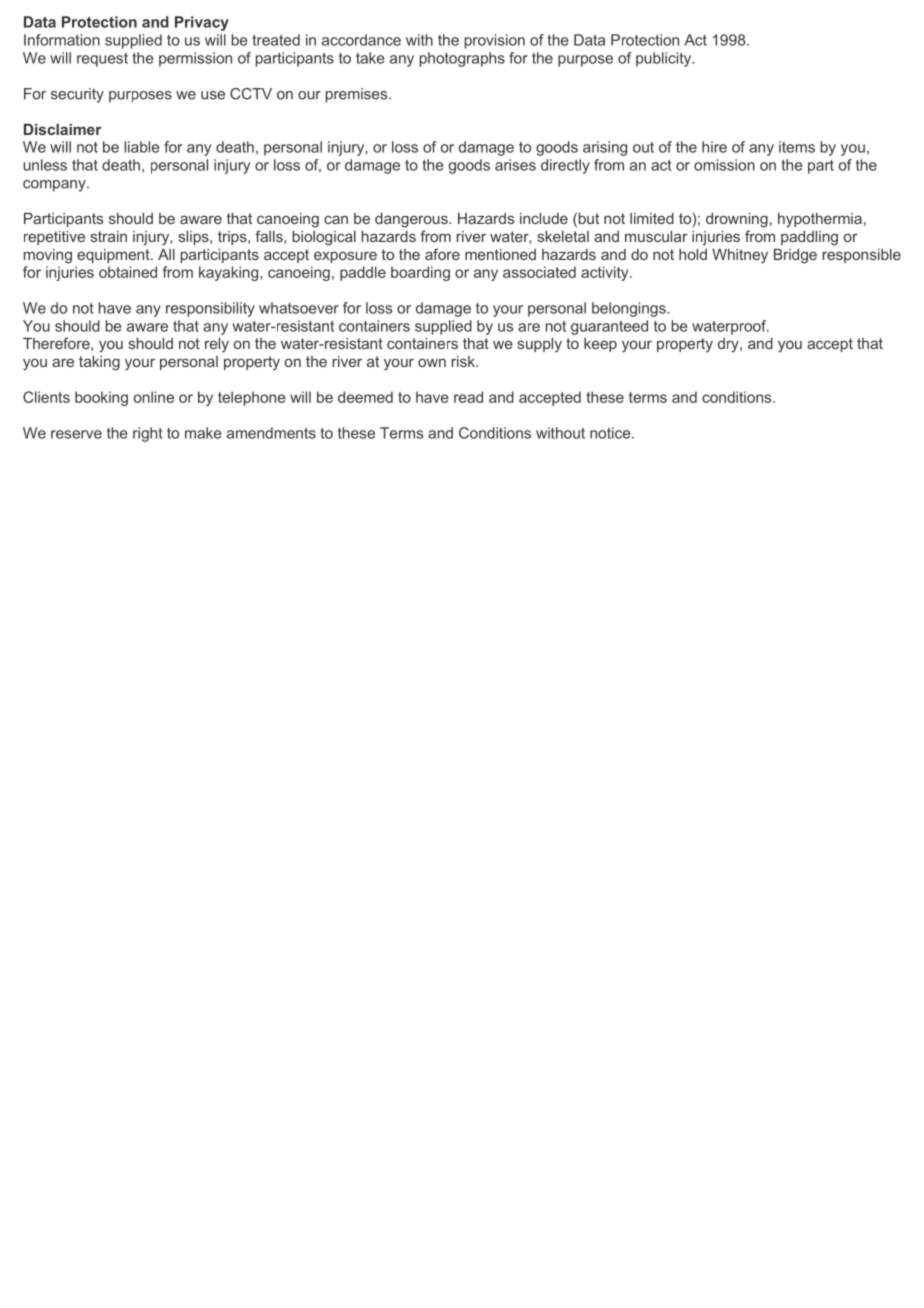 Image resolution: width=924 pixels, height=1308 pixels. What do you see at coordinates (412, 220) in the screenshot?
I see `dangerous` at bounding box center [412, 220].
